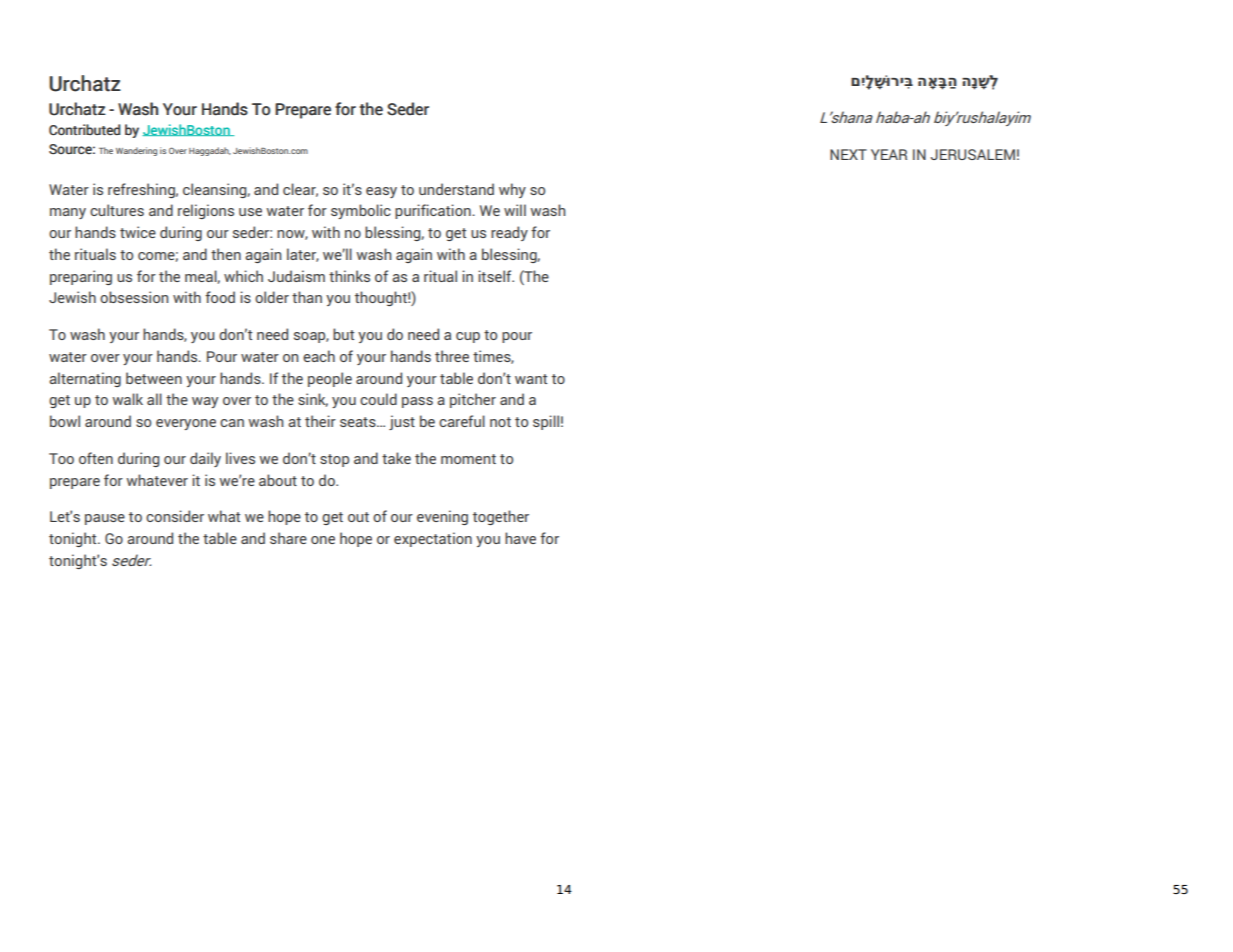 This screenshot has height=952, width=1233. I want to click on will, so click(515, 210).
